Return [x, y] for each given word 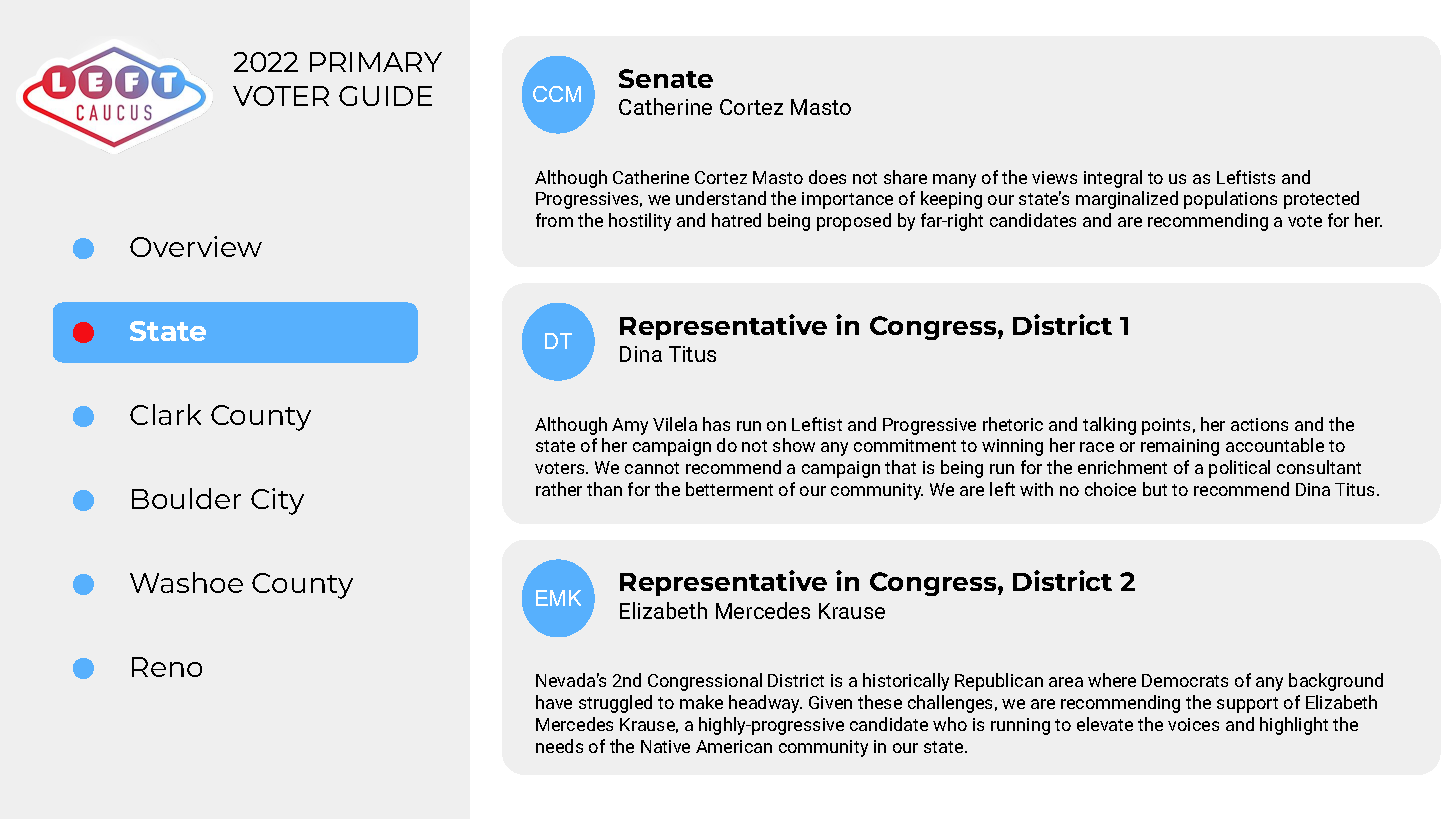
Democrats [1185, 680]
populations [1230, 200]
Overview [196, 246]
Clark [165, 414]
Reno [167, 667]
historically [906, 682]
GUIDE [385, 96]
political [1239, 469]
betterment [729, 489]
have [554, 702]
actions [1259, 424]
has [716, 424]
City [277, 501]
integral [1113, 179]
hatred [736, 220]
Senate [666, 78]
